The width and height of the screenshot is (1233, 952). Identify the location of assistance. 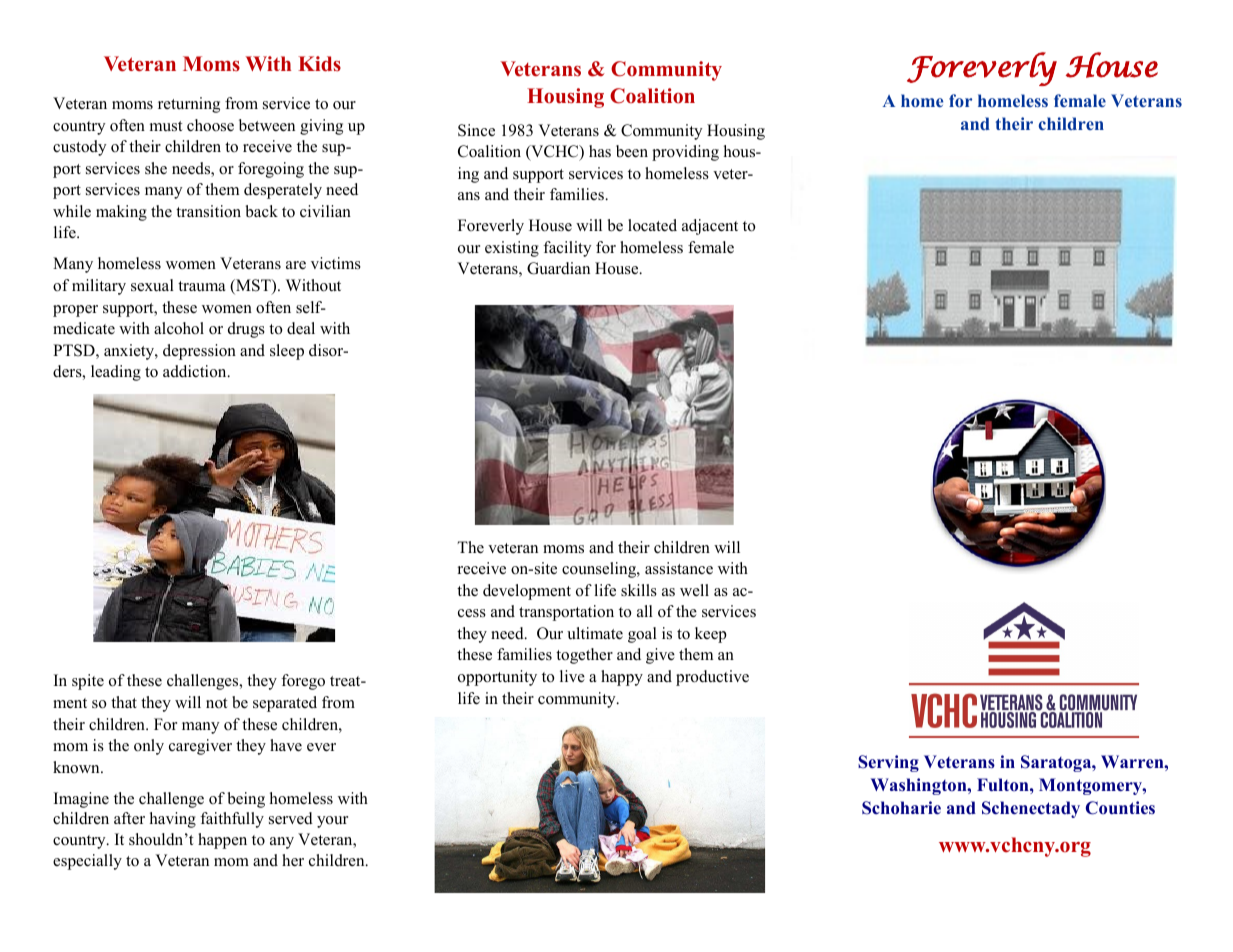
(679, 568).
